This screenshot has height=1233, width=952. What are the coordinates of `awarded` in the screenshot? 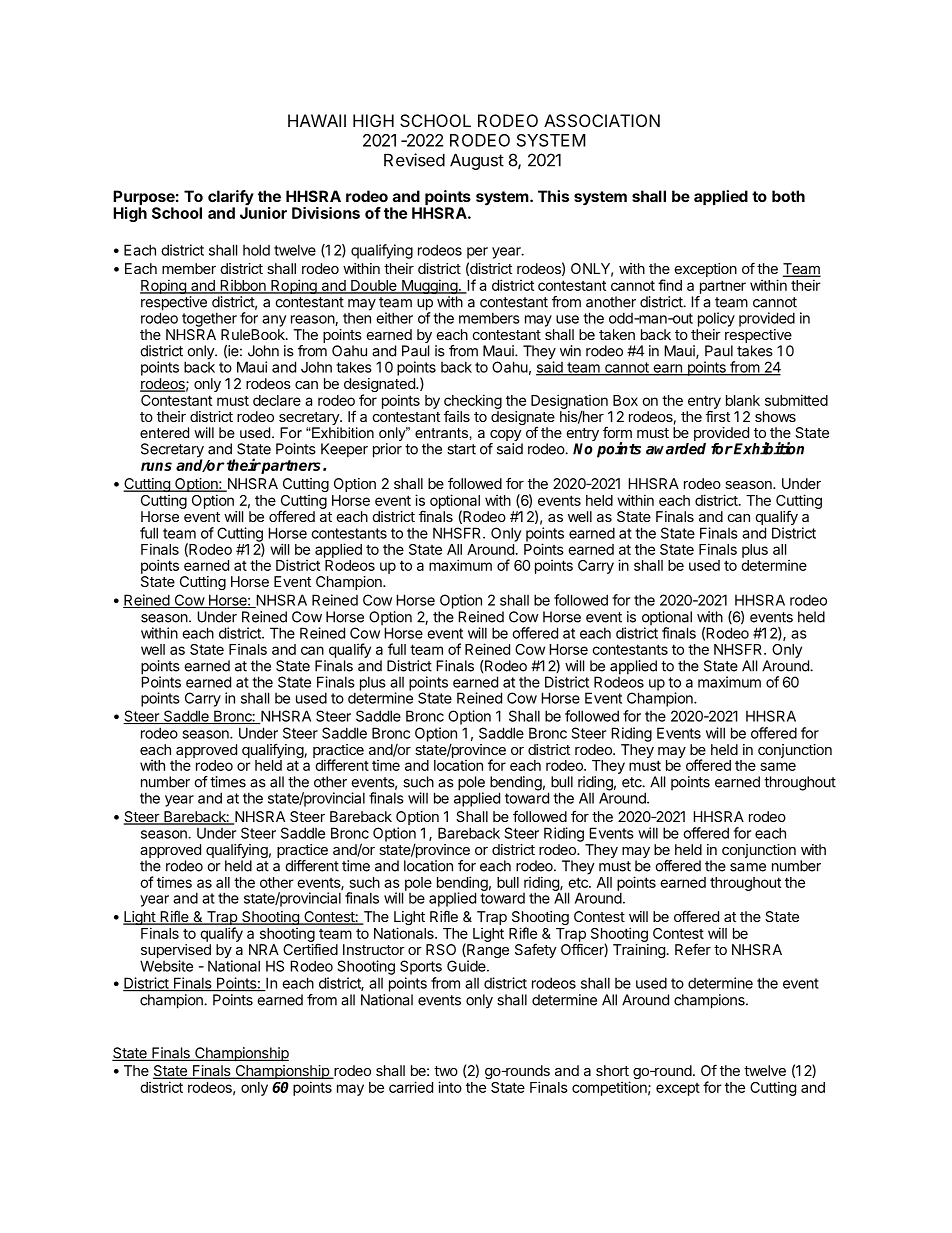 It's located at (676, 449).
